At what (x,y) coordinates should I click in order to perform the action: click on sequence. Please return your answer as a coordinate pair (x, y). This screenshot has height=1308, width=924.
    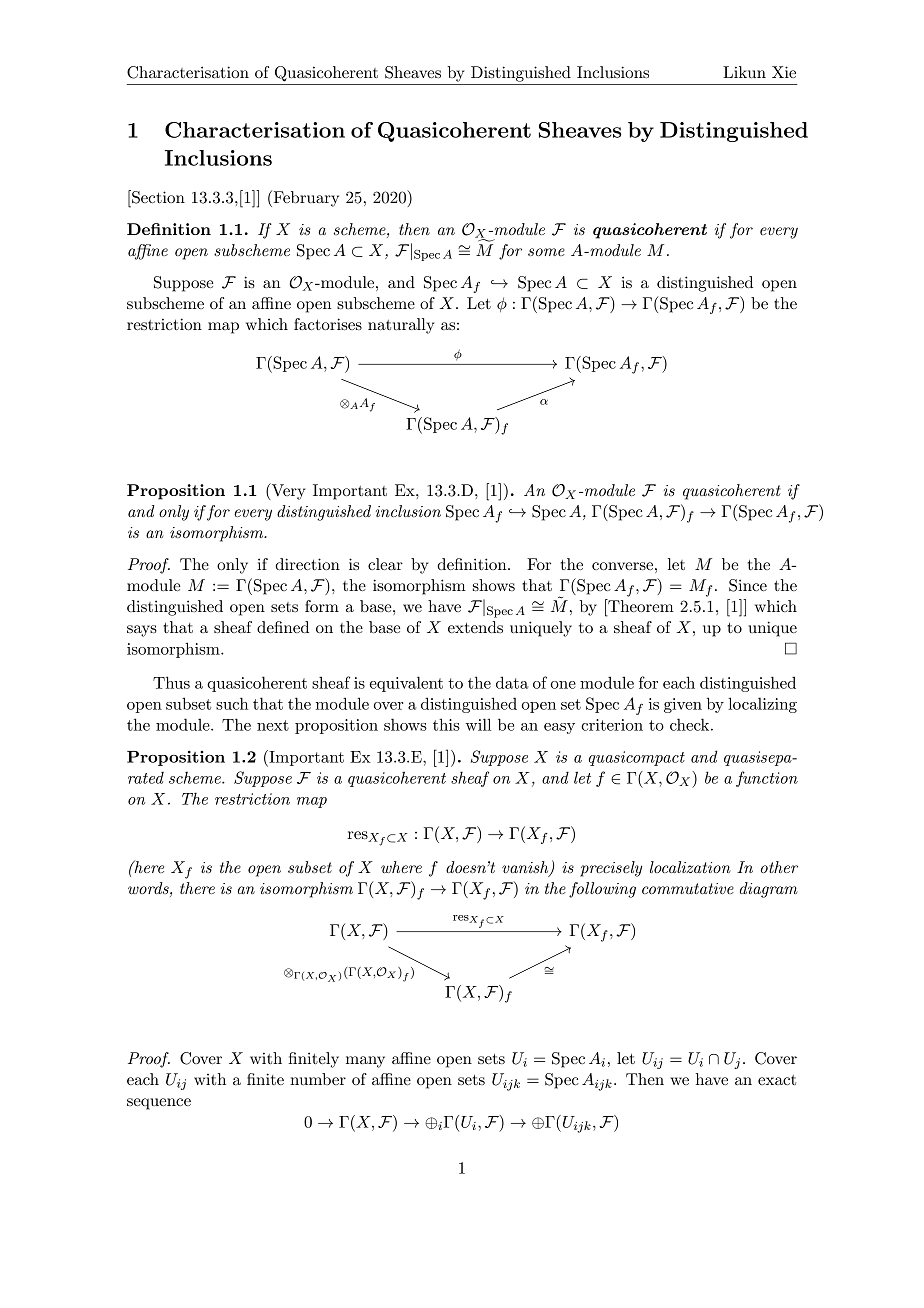
    Looking at the image, I should click on (159, 1104).
